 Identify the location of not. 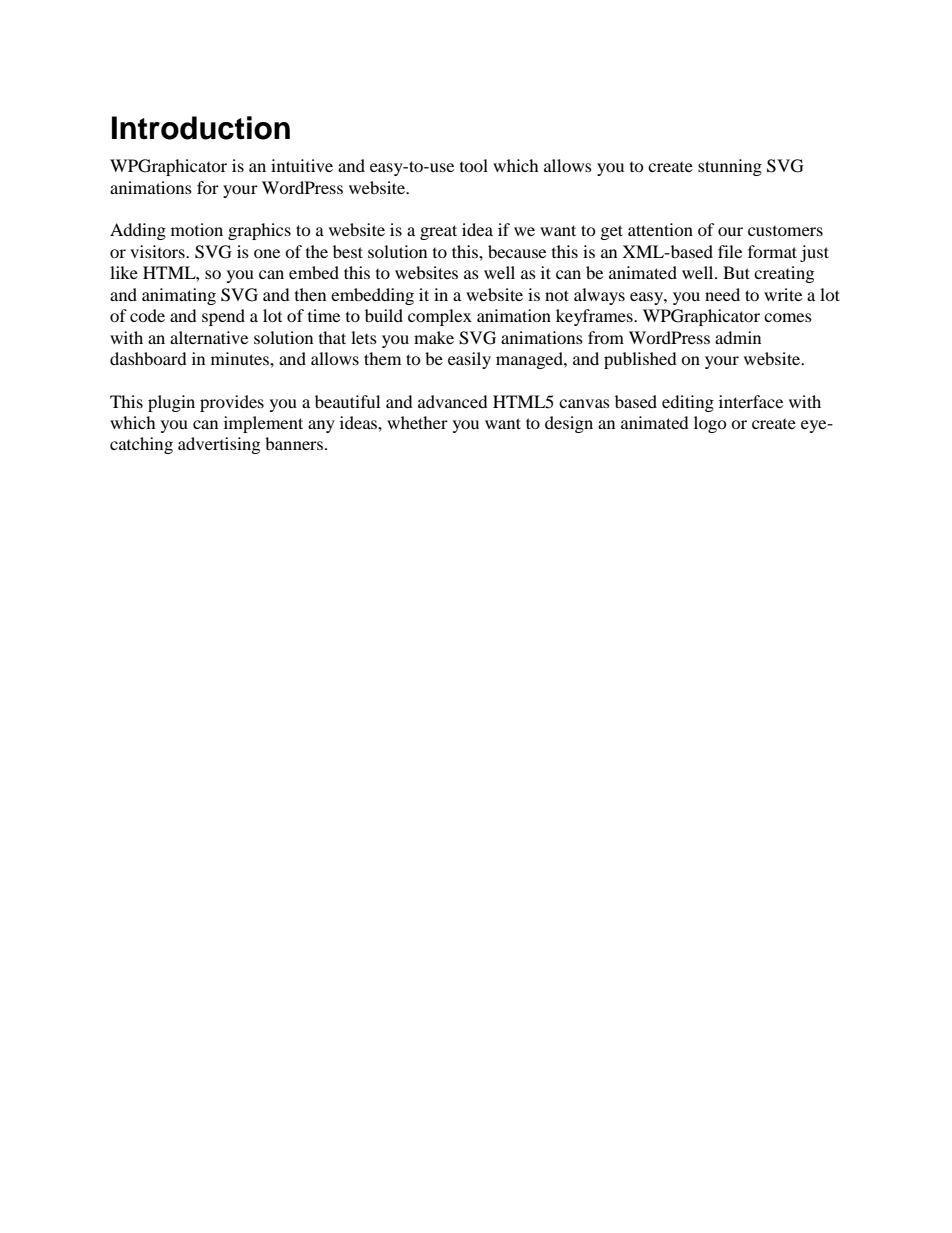
(557, 295).
